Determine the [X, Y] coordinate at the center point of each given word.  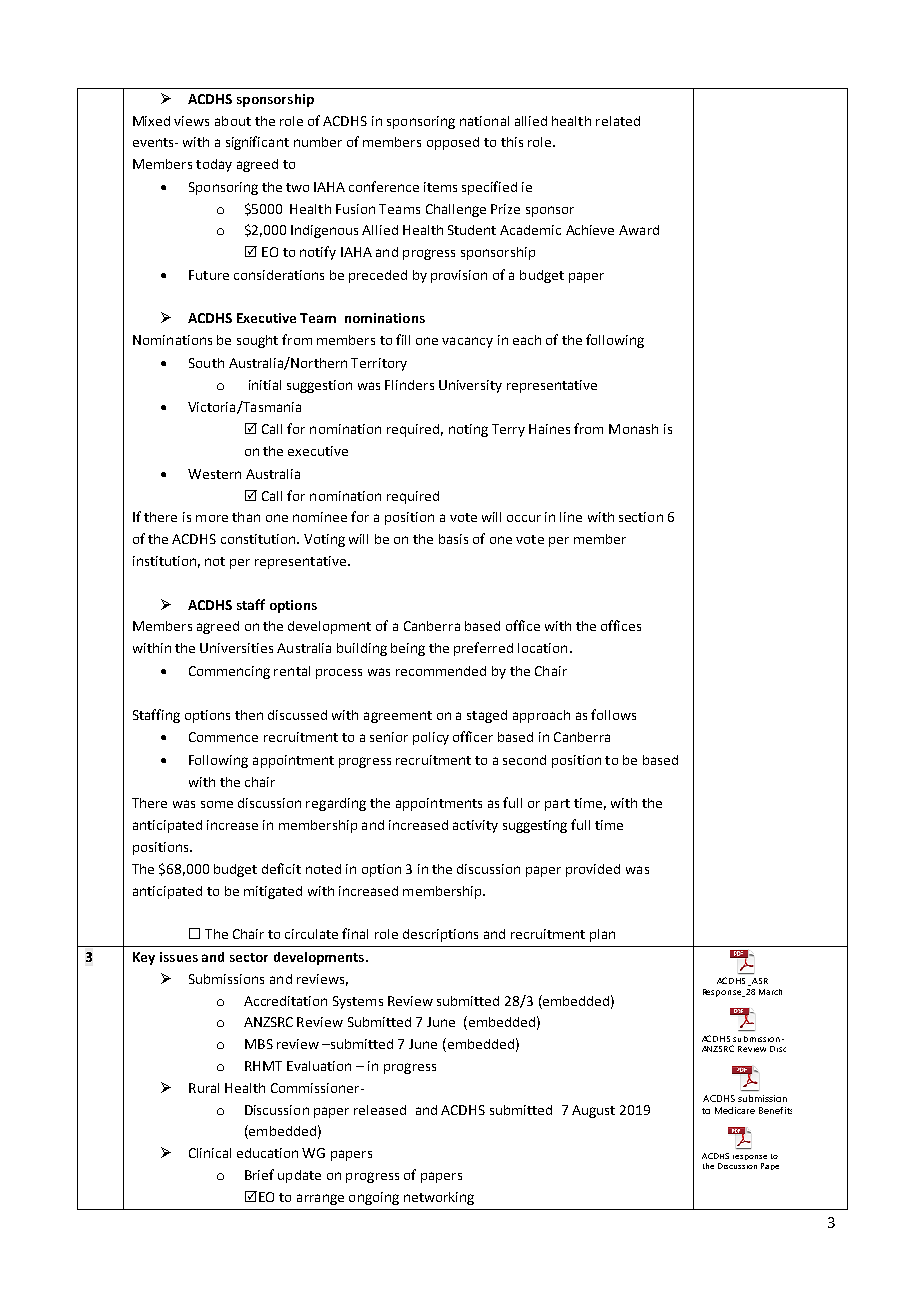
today [214, 165]
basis [453, 539]
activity [475, 826]
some [217, 804]
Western [214, 474]
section [641, 517]
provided [593, 870]
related [618, 121]
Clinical [210, 1153]
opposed [453, 143]
